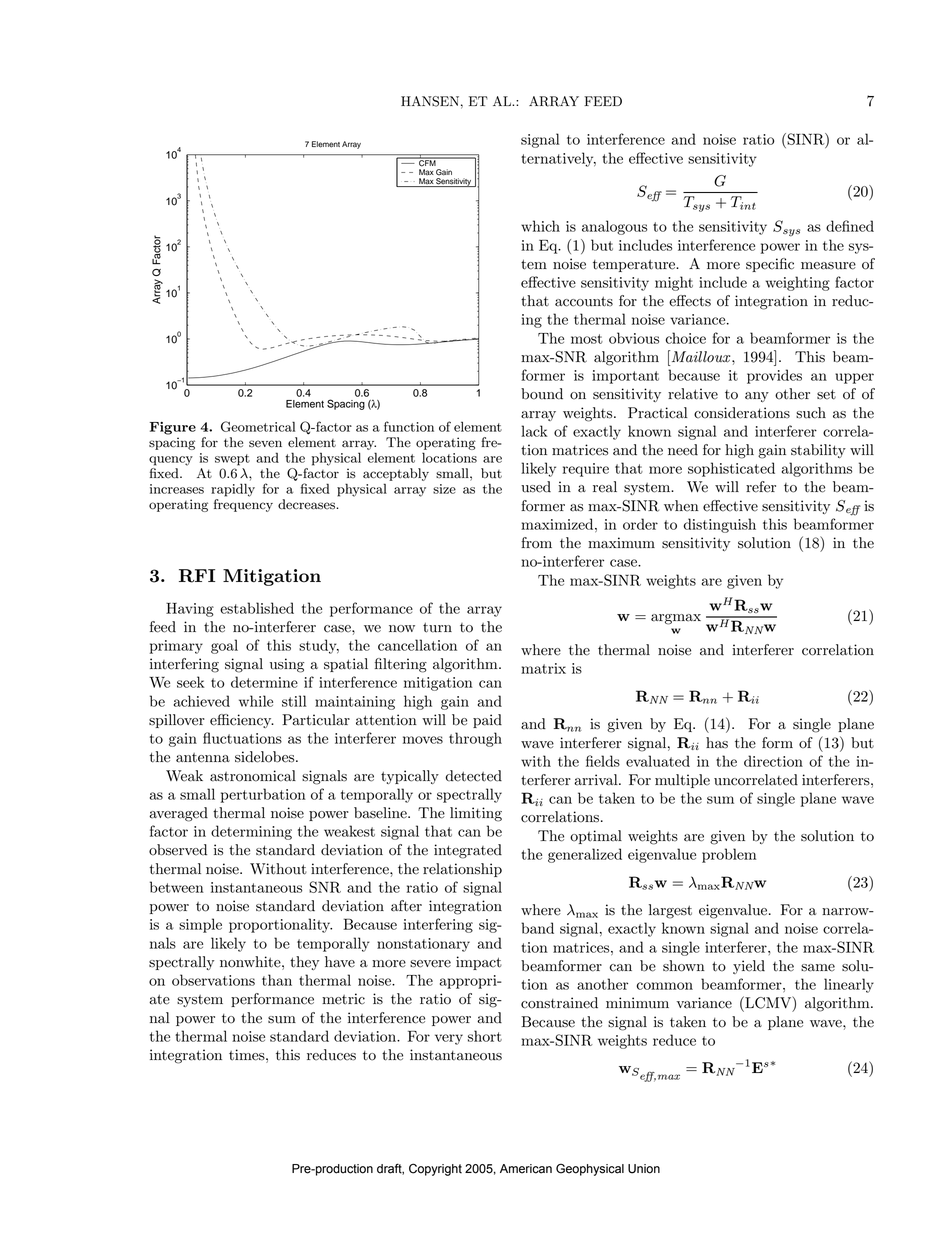 The height and width of the screenshot is (1233, 952). What do you see at coordinates (770, 265) in the screenshot?
I see `specific` at bounding box center [770, 265].
